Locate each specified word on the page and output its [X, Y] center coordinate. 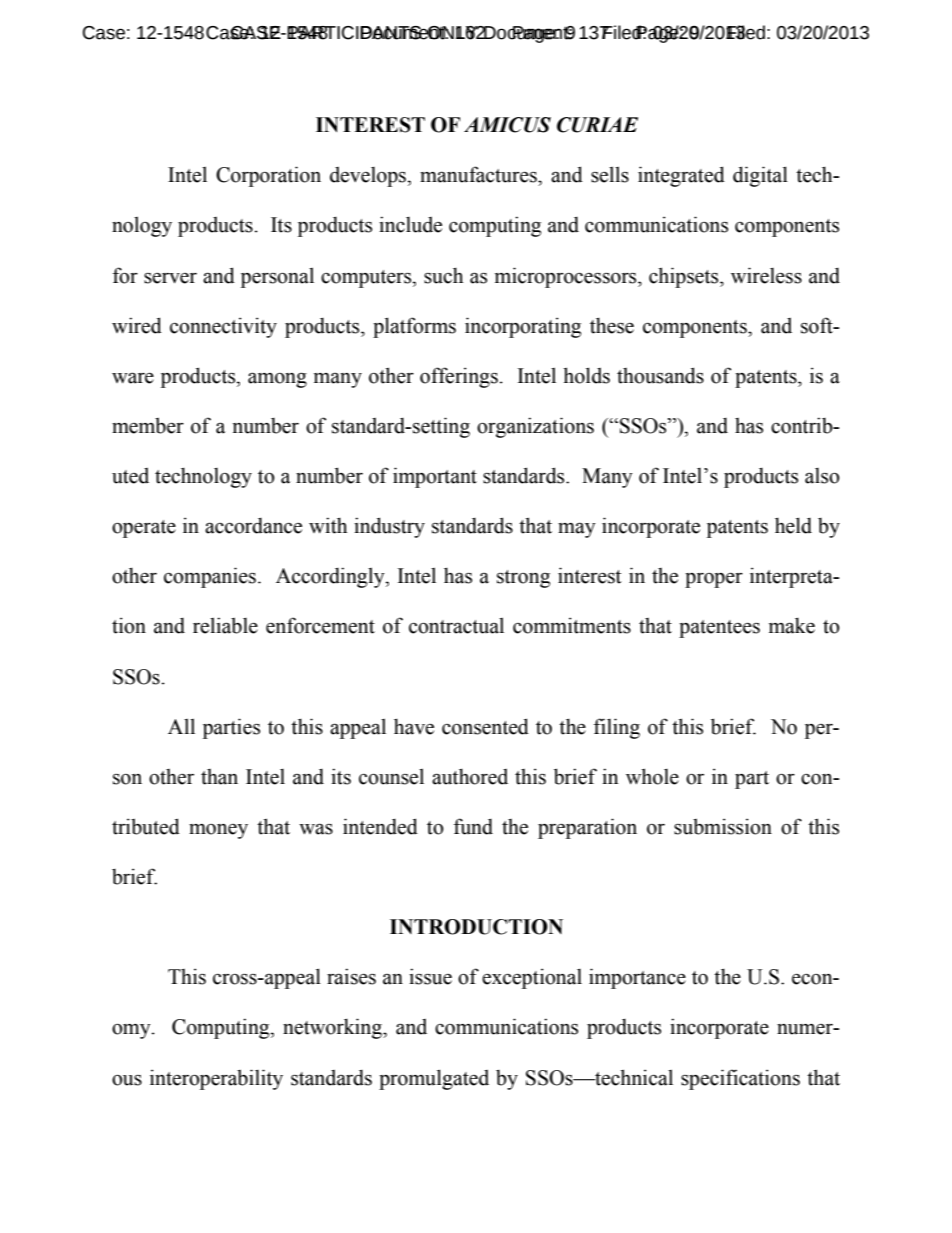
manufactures [479, 174]
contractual [456, 625]
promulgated [434, 1079]
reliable [225, 625]
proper [714, 580]
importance [637, 978]
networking [333, 1028]
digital [760, 176]
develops [369, 177]
